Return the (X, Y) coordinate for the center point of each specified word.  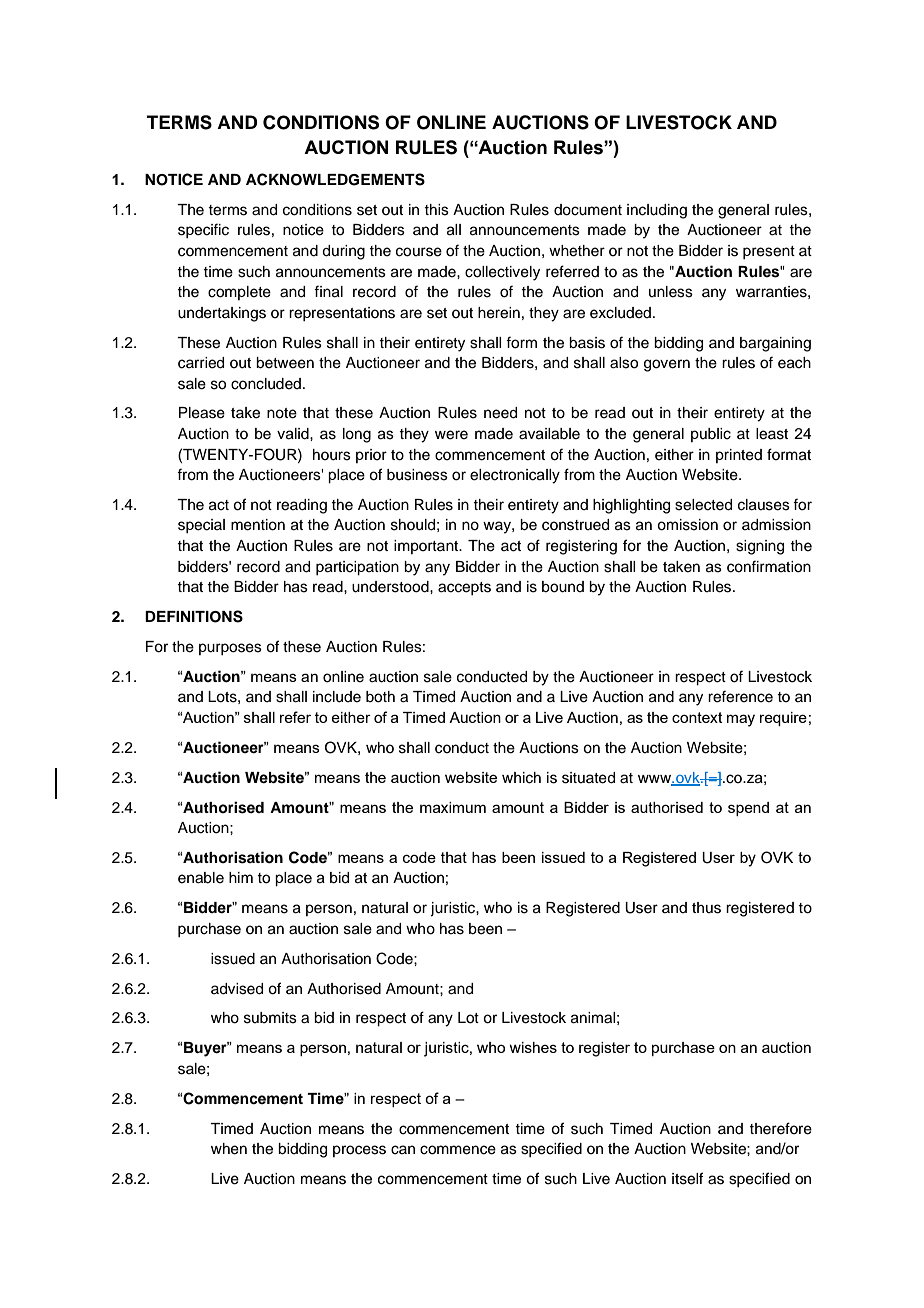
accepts (464, 588)
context (697, 717)
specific (203, 230)
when (229, 1149)
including (657, 211)
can (403, 1150)
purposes (230, 649)
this (436, 210)
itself (687, 1178)
